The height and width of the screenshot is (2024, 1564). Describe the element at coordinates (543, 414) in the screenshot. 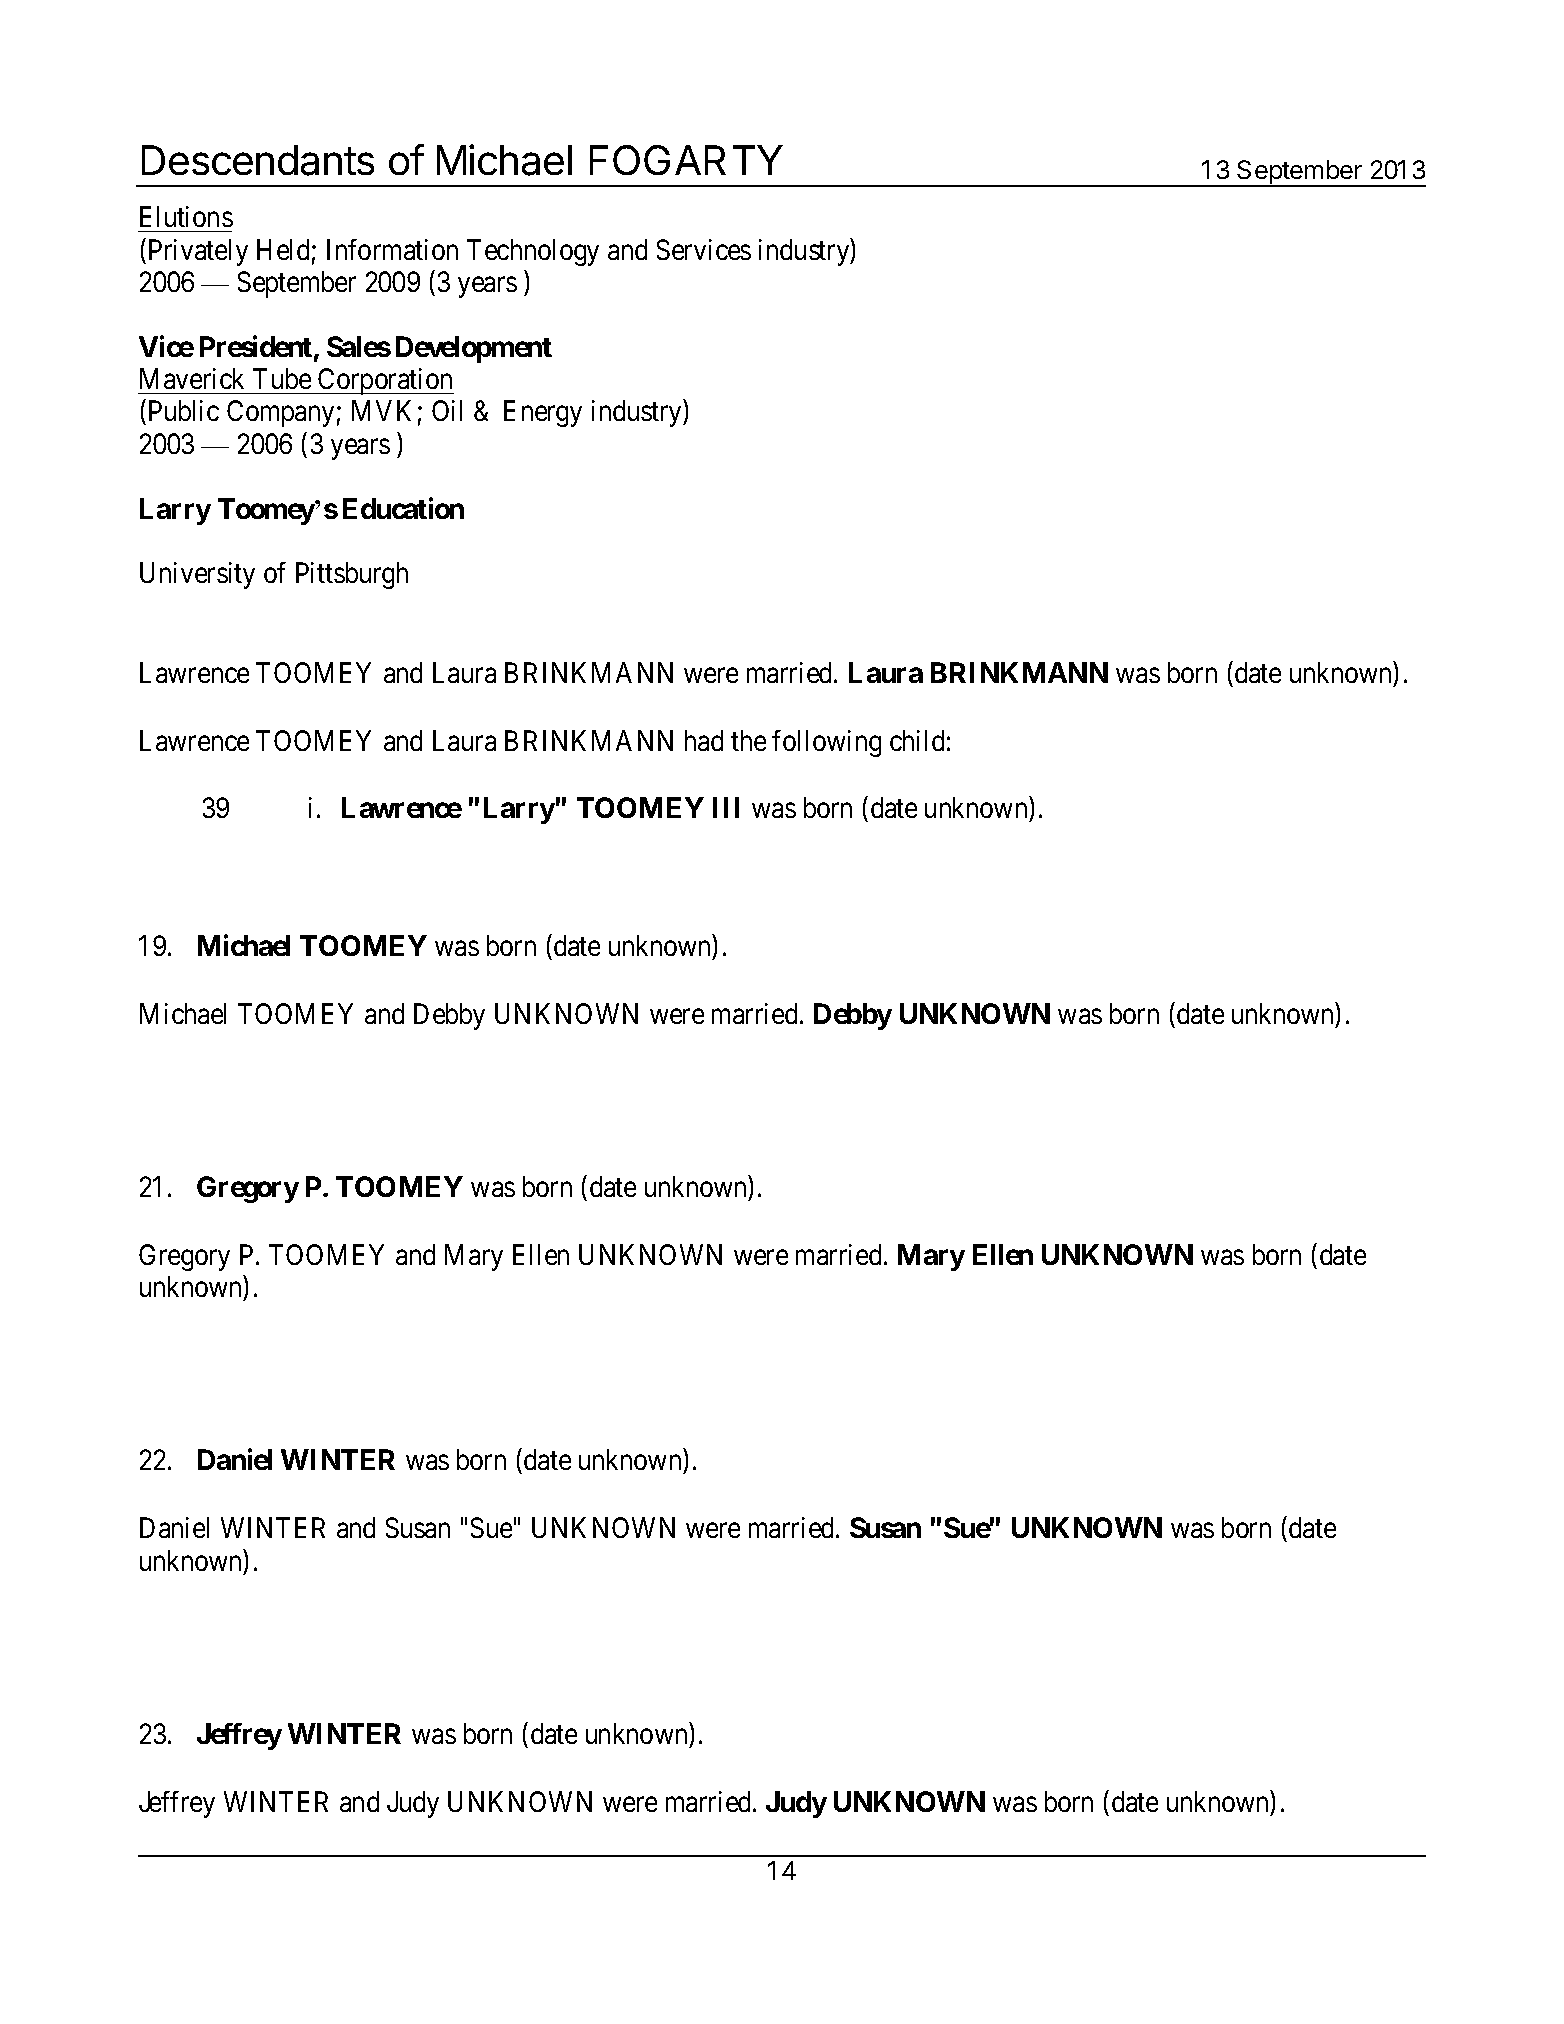

I see `Energy` at that location.
